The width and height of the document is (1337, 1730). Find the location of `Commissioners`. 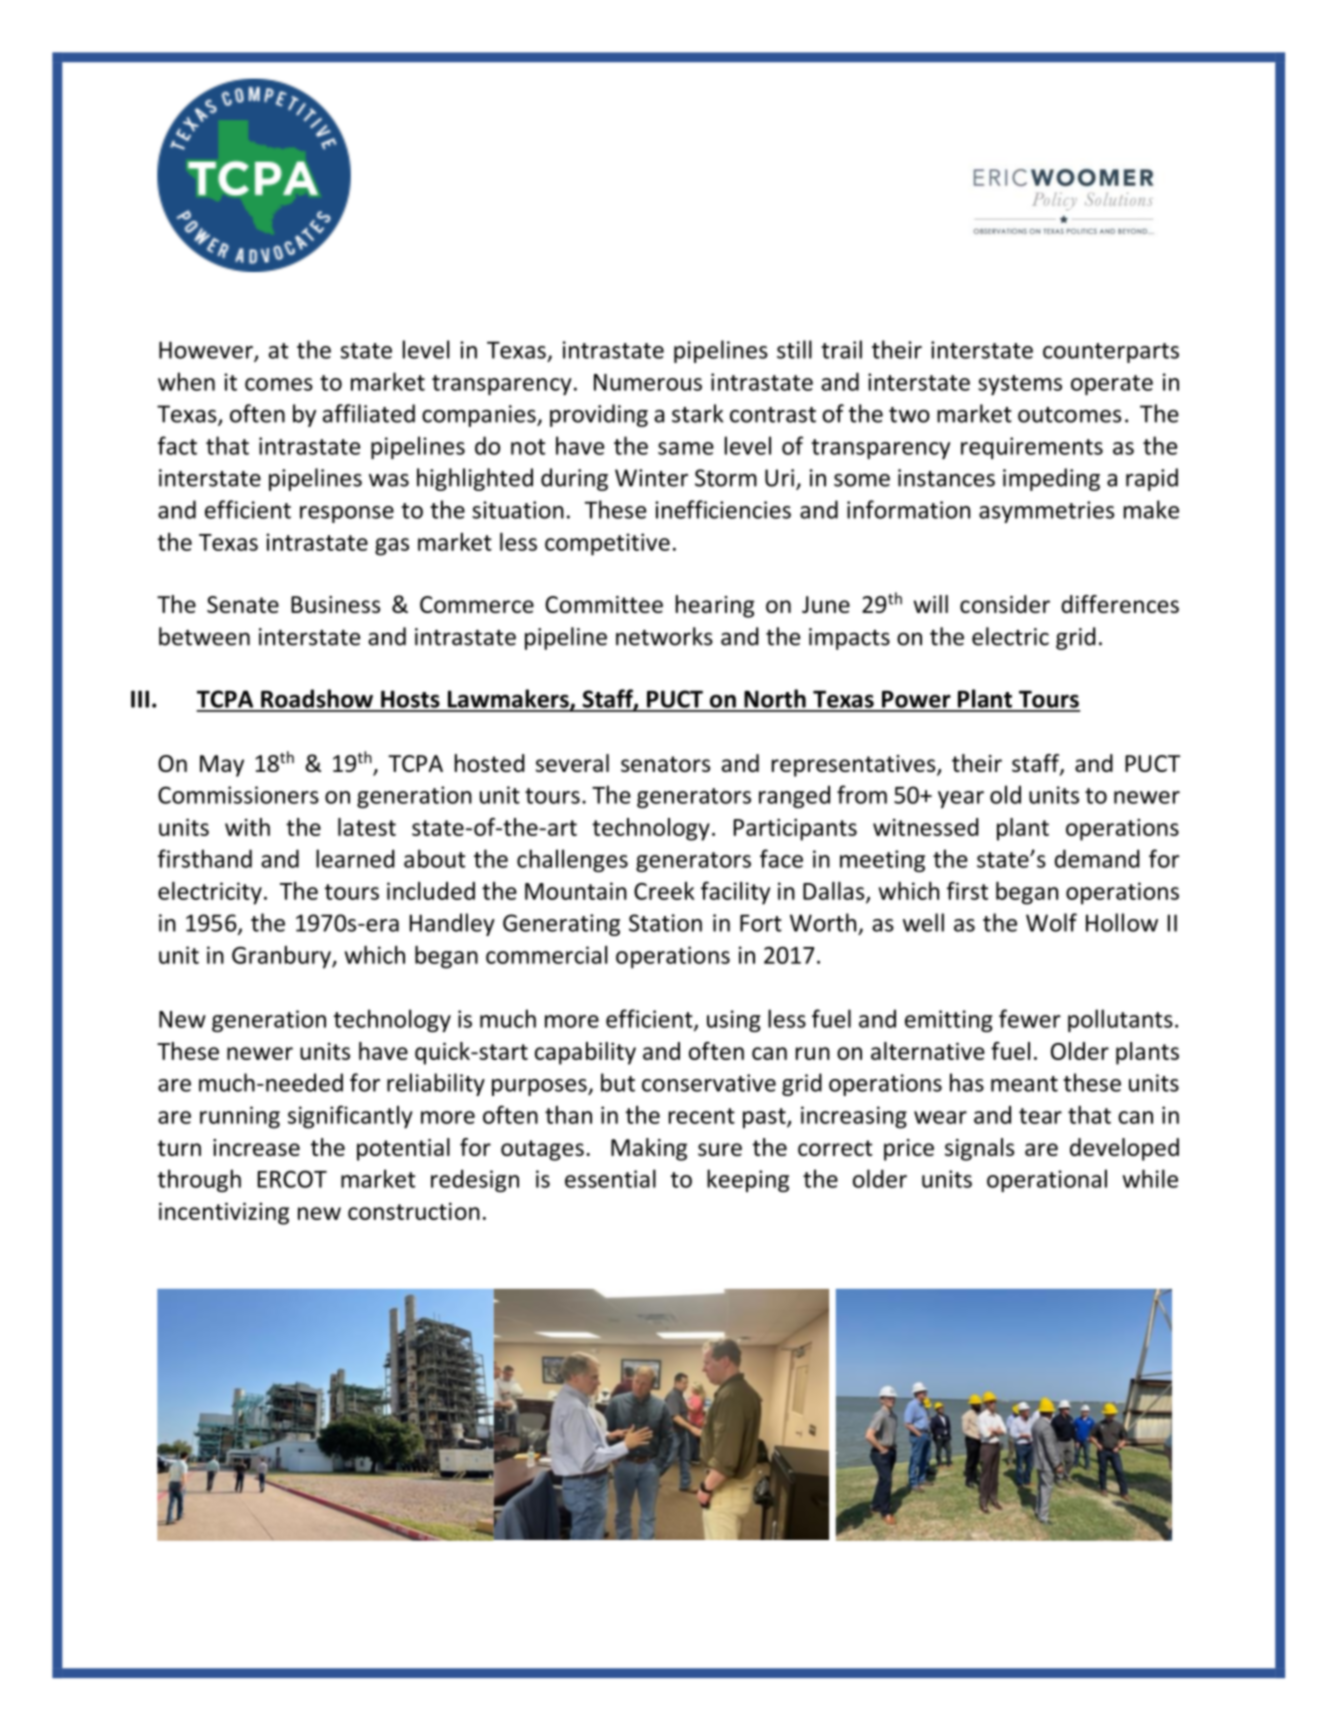

Commissioners is located at coordinates (238, 795).
